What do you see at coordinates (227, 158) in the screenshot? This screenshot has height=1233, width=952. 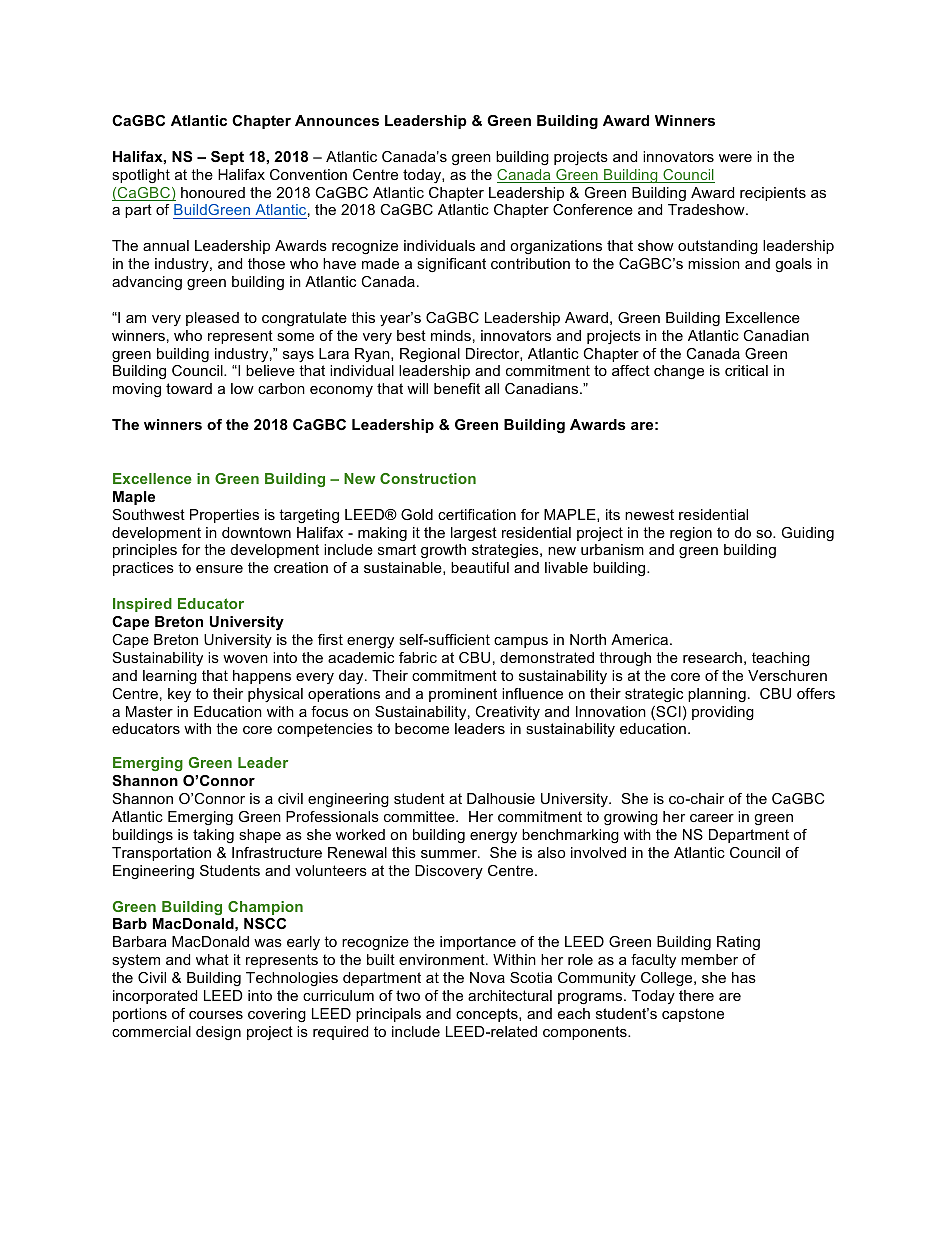 I see `Sept` at bounding box center [227, 158].
